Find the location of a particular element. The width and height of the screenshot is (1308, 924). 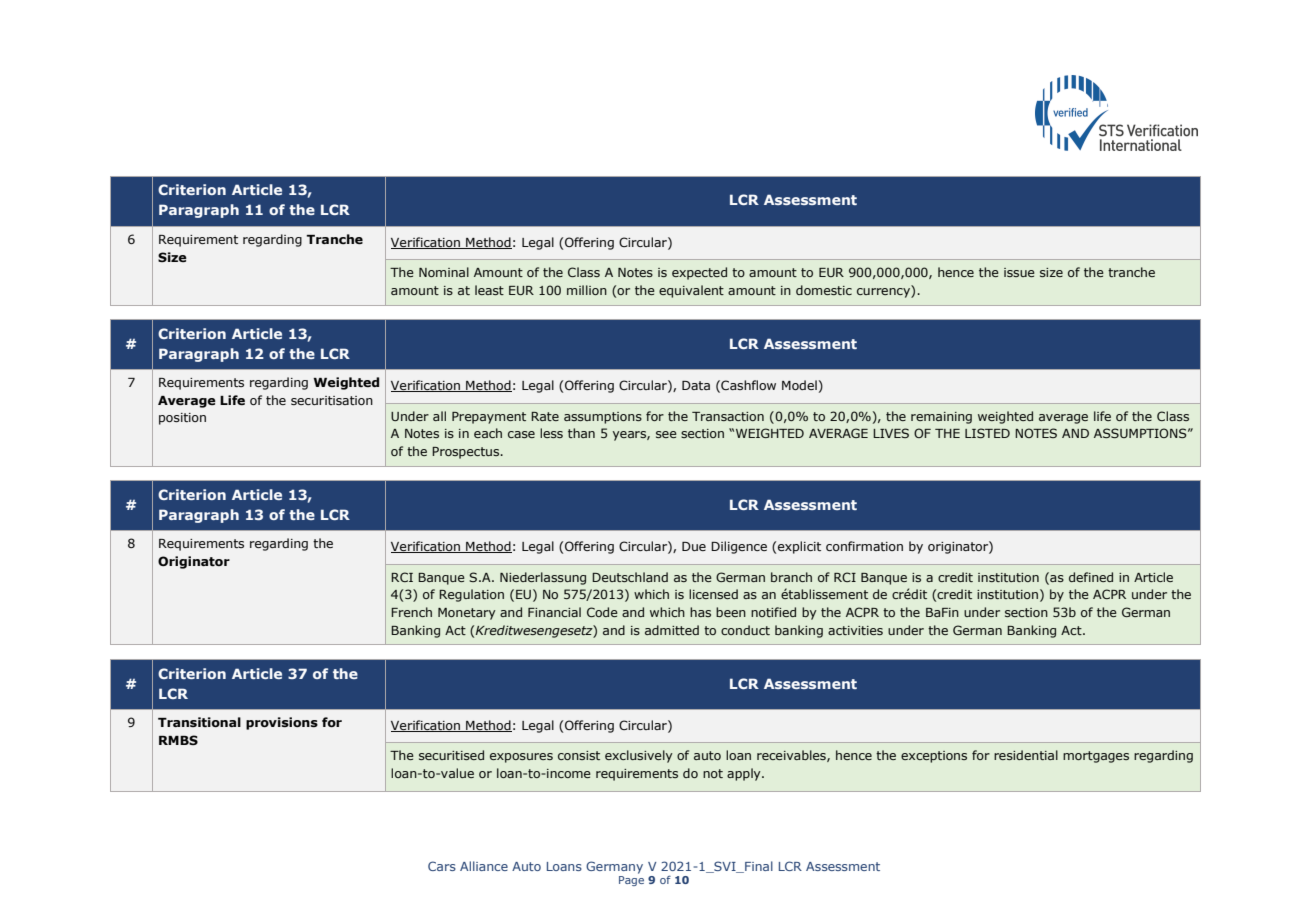

Deutschland is located at coordinates (630, 577).
